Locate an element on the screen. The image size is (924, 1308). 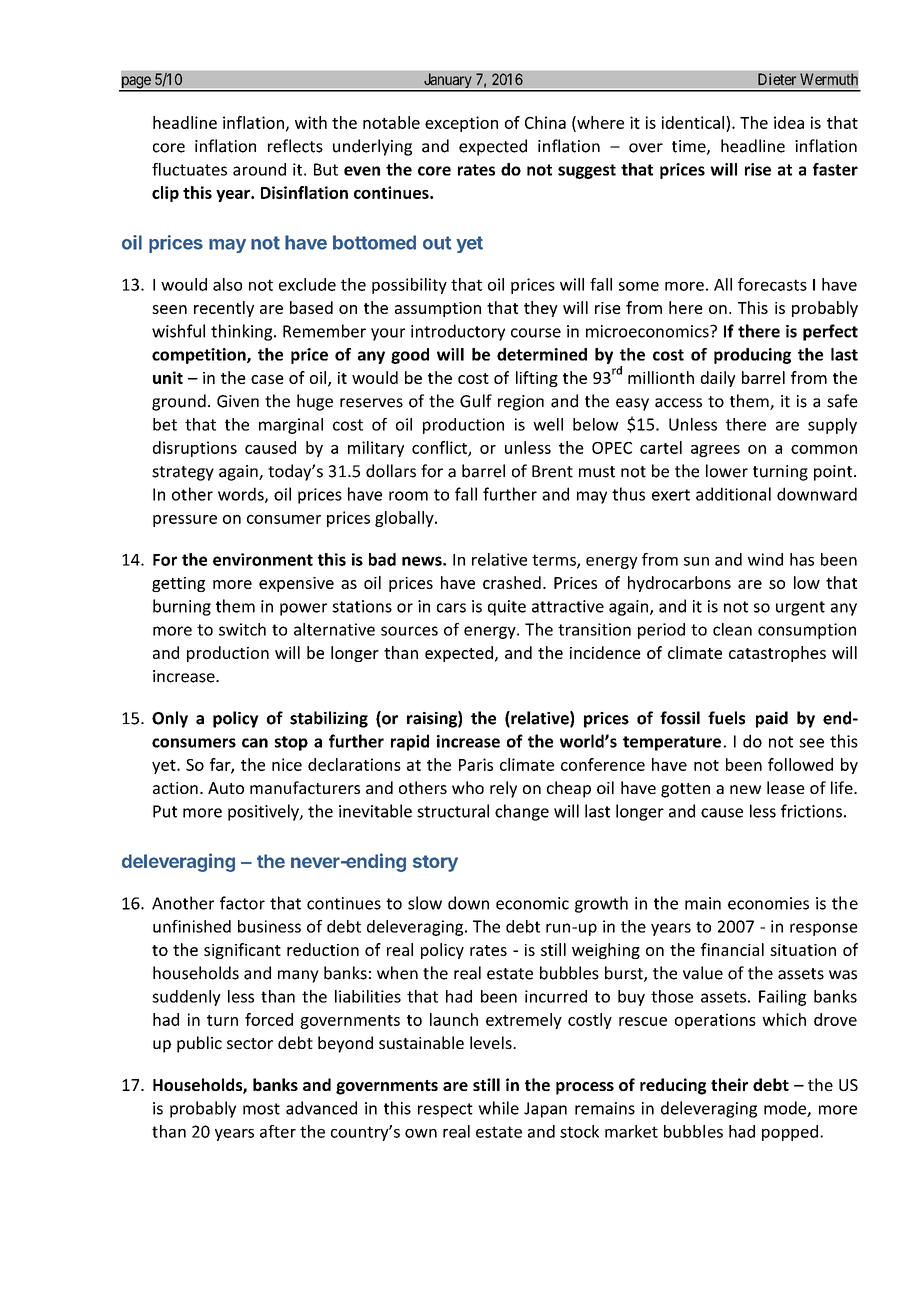
Brent is located at coordinates (552, 471).
